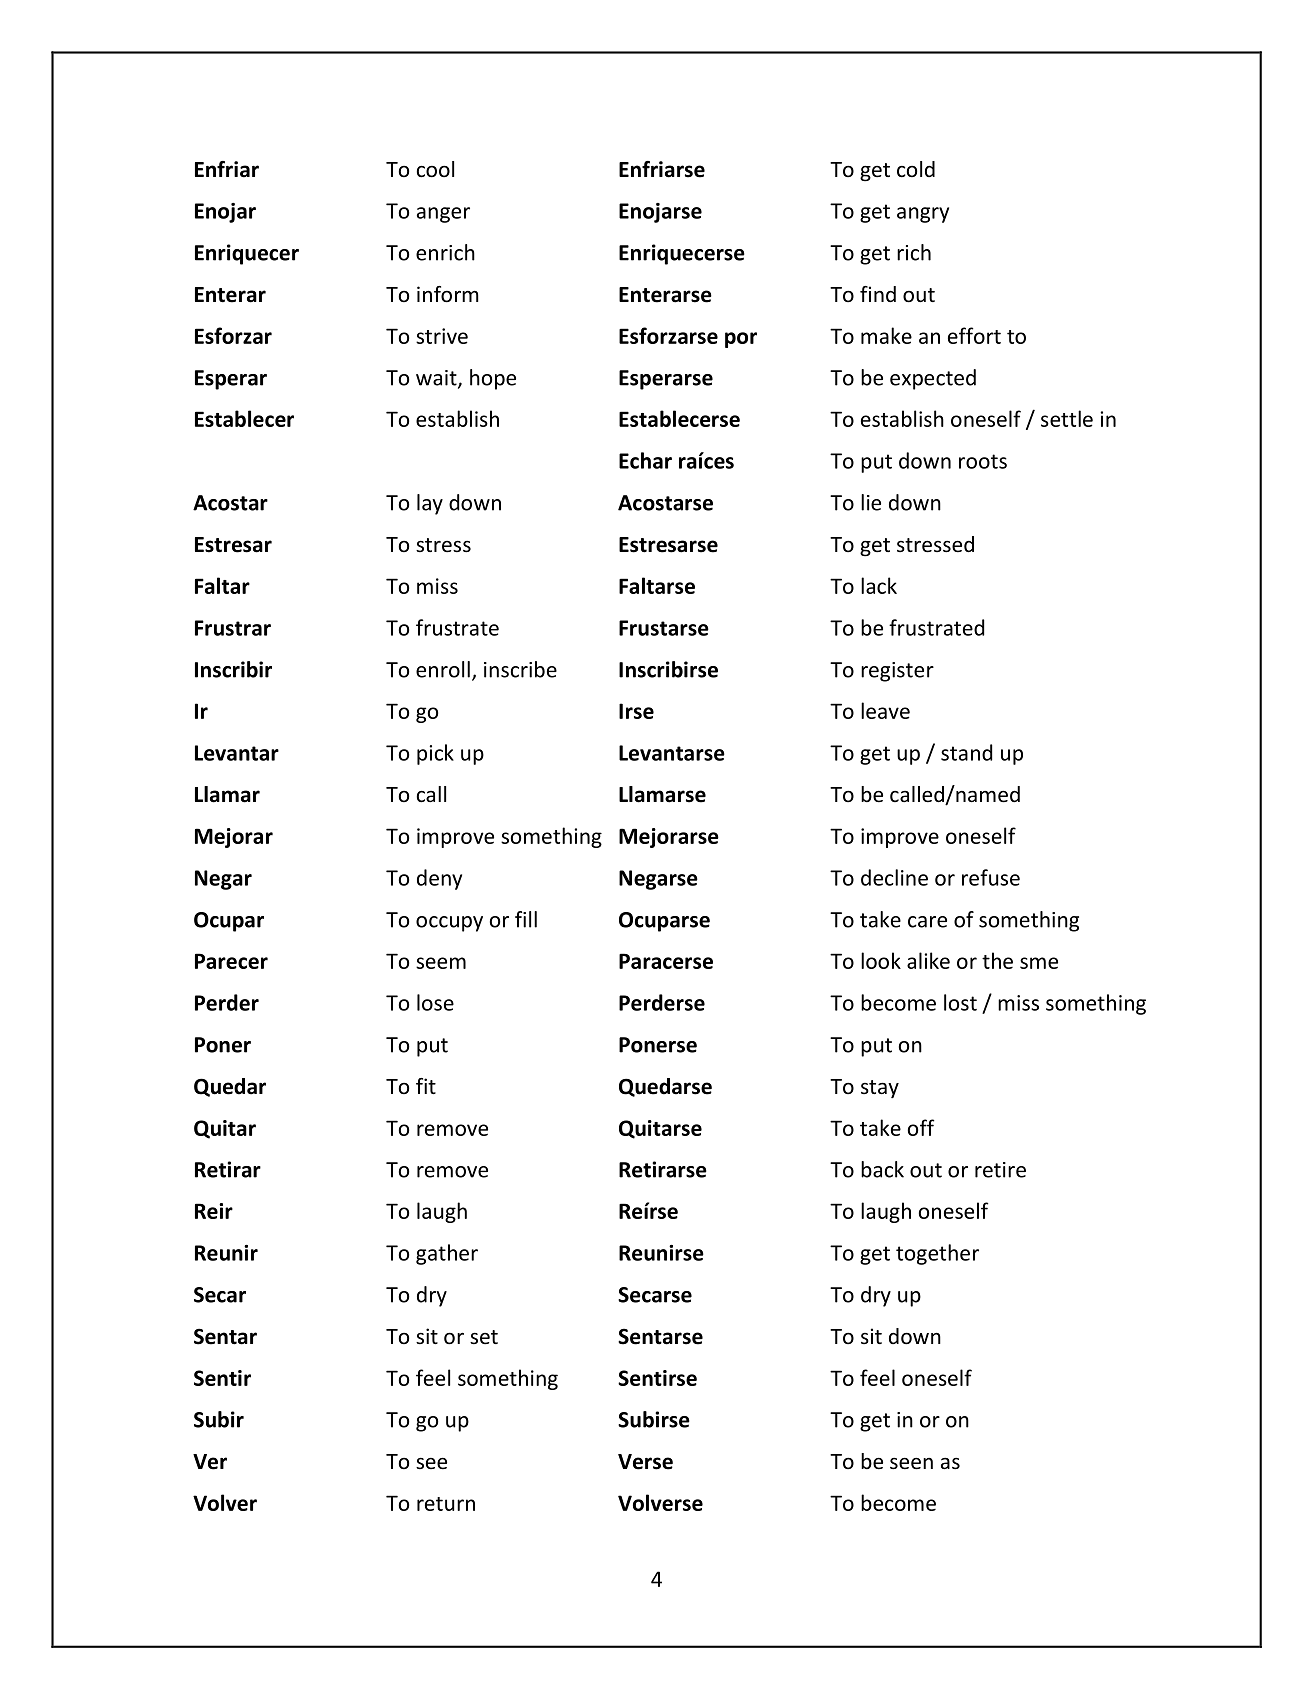 This screenshot has width=1313, height=1699. I want to click on leave, so click(885, 710).
